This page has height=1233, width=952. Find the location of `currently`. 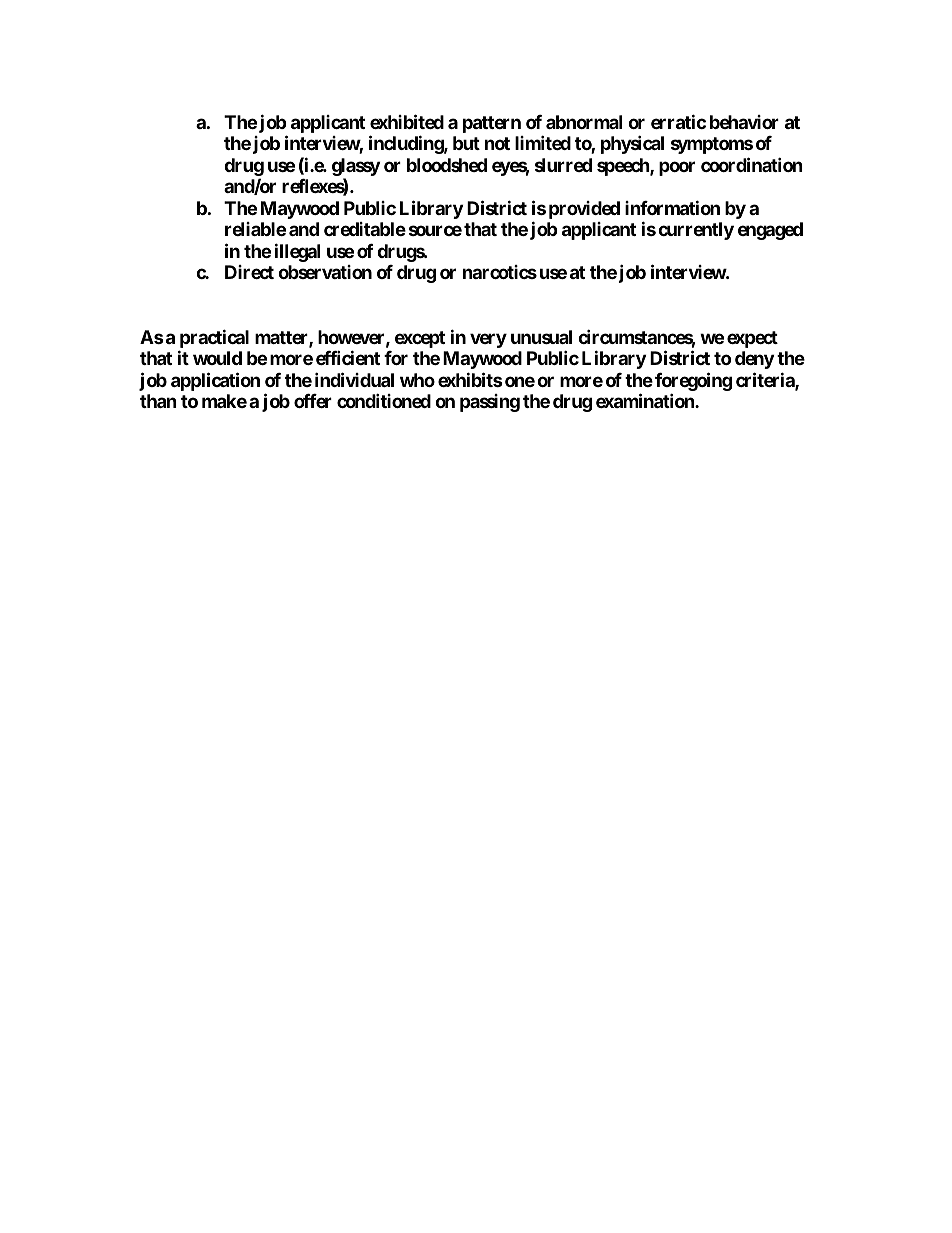

currently is located at coordinates (696, 231).
